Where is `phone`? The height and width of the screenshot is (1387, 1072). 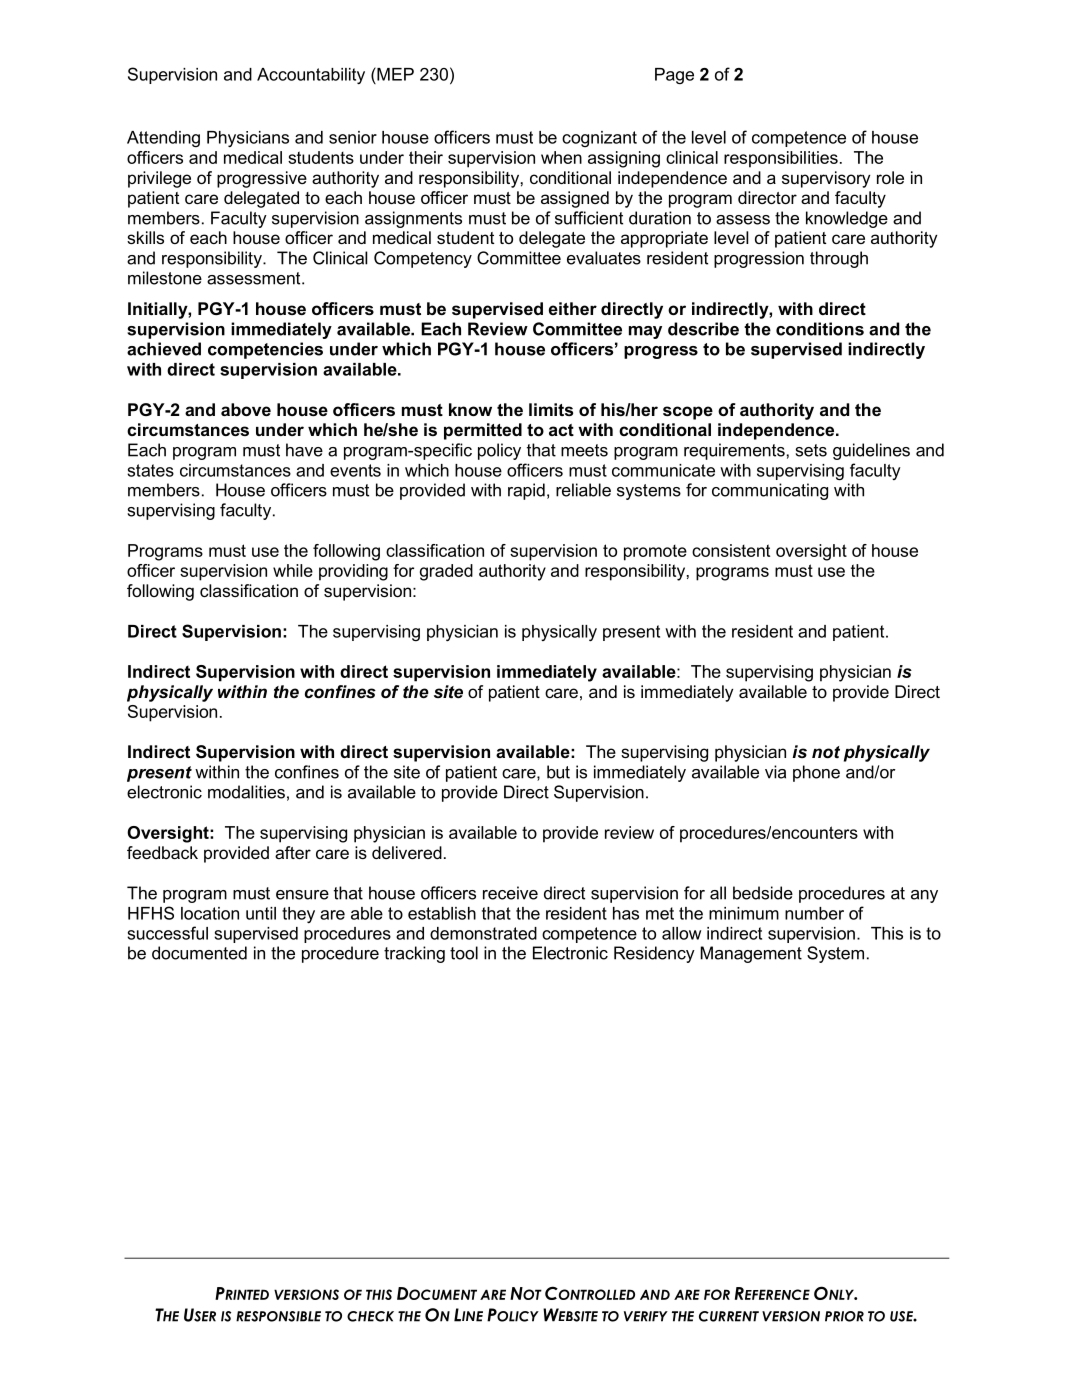
phone is located at coordinates (816, 773).
